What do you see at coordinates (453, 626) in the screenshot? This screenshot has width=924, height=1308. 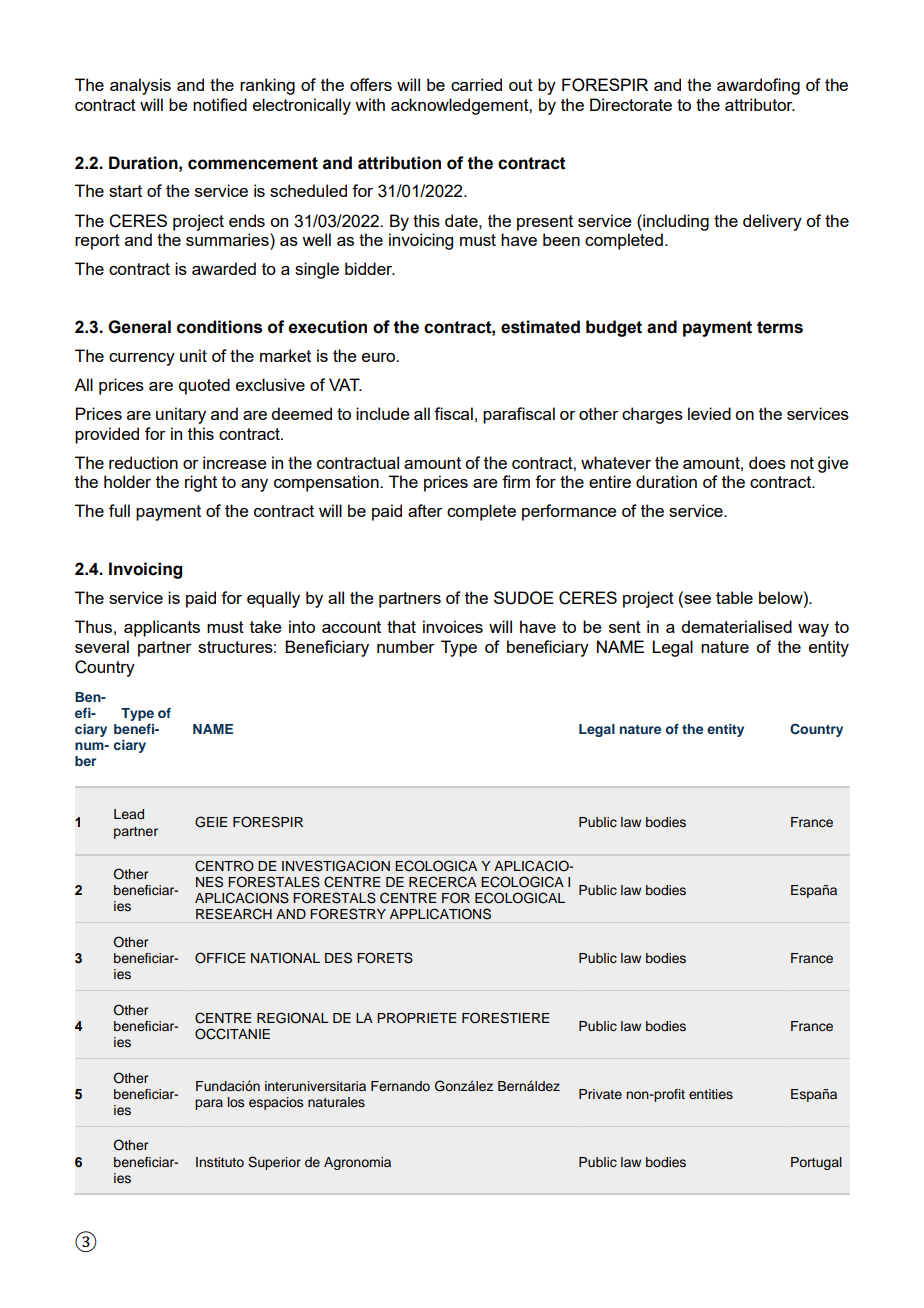 I see `invoices` at bounding box center [453, 626].
